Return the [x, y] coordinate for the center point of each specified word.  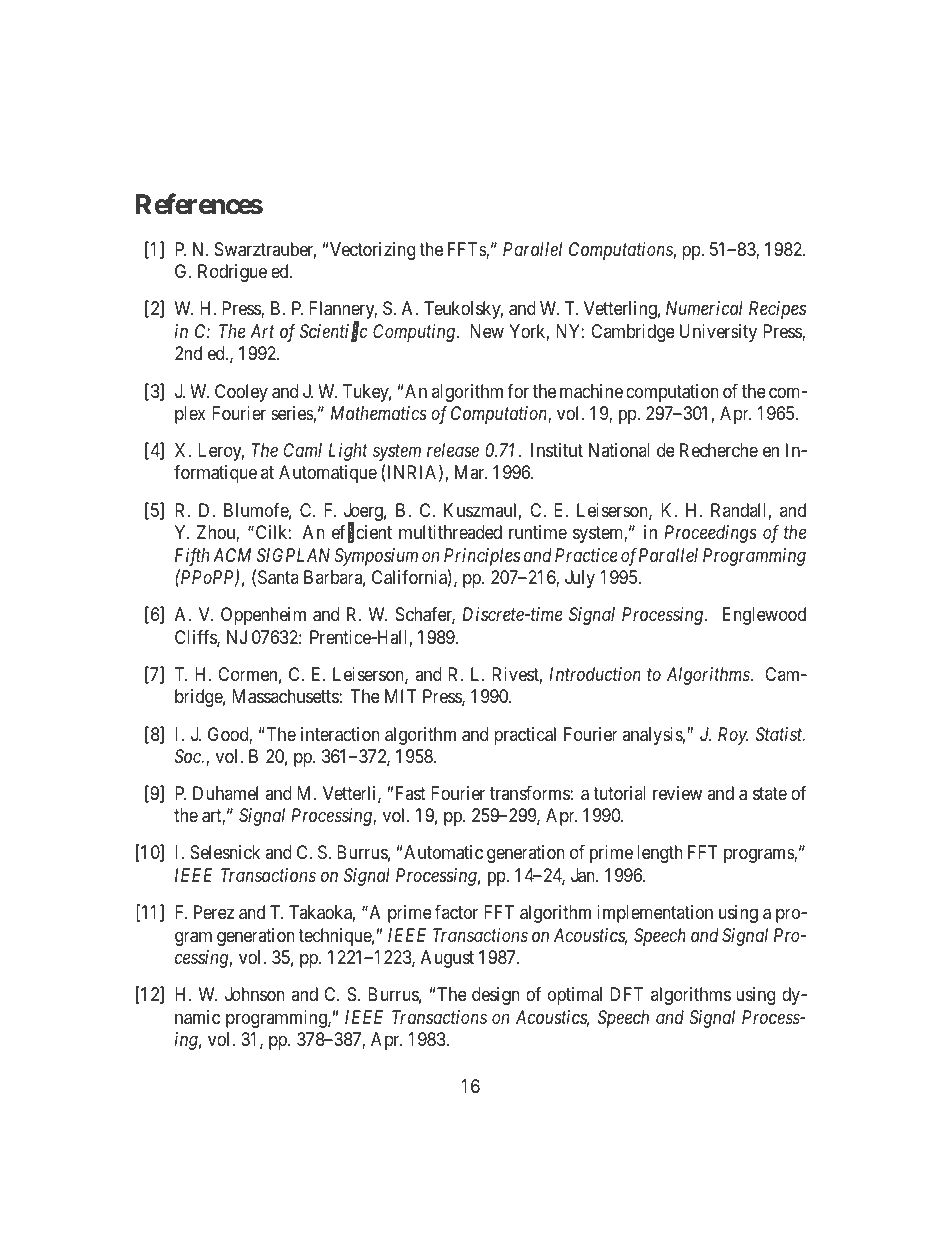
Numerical [704, 308]
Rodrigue [232, 273]
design [496, 996]
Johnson [255, 994]
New [487, 331]
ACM [232, 555]
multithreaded [450, 532]
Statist [780, 734]
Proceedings [710, 534]
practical [525, 736]
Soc [189, 756]
